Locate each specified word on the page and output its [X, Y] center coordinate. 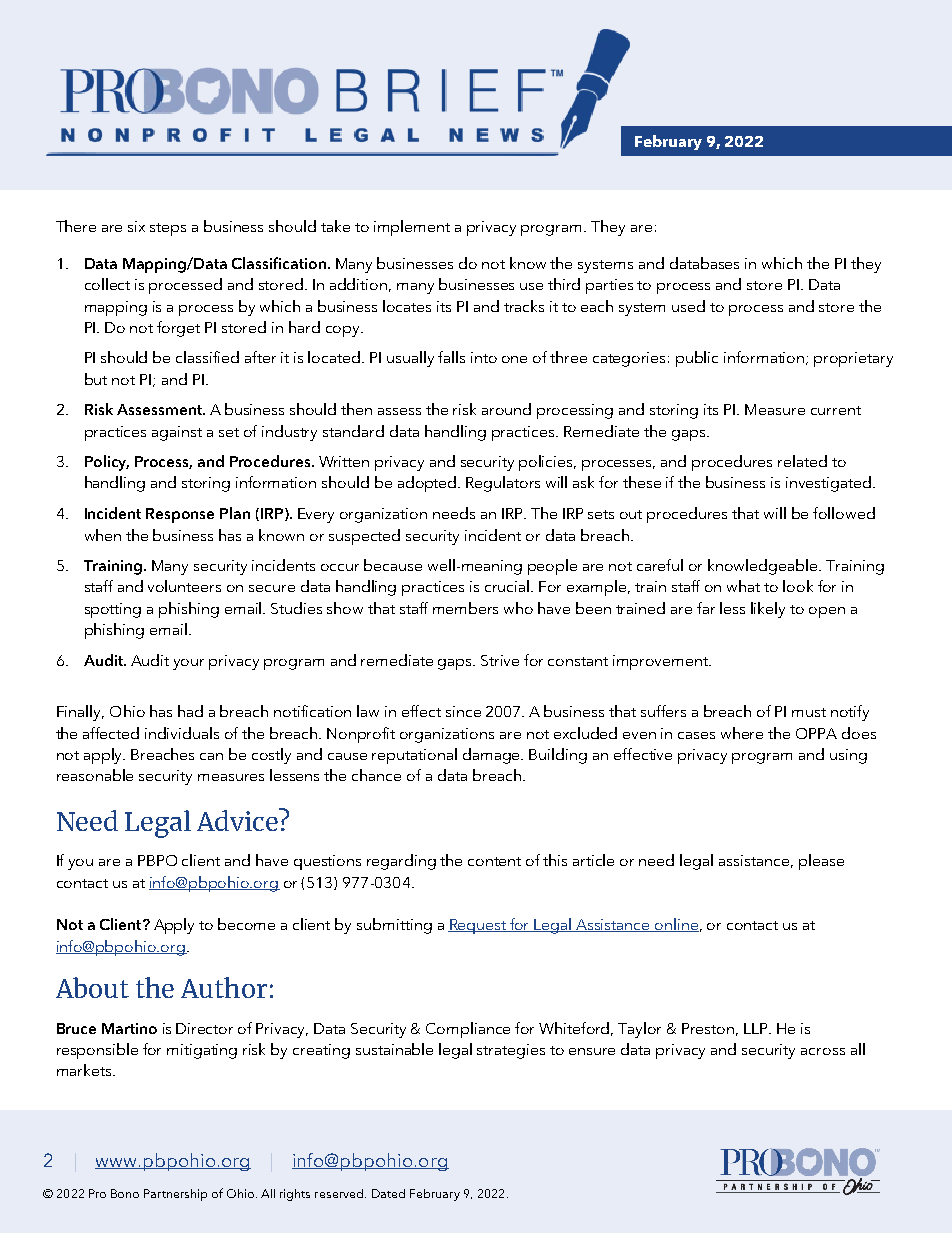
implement [412, 228]
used [688, 306]
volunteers [184, 586]
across [823, 1051]
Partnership [175, 1195]
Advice [238, 819]
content [494, 861]
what [743, 586]
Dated [388, 1193]
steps [168, 229]
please [821, 862]
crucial [508, 586]
